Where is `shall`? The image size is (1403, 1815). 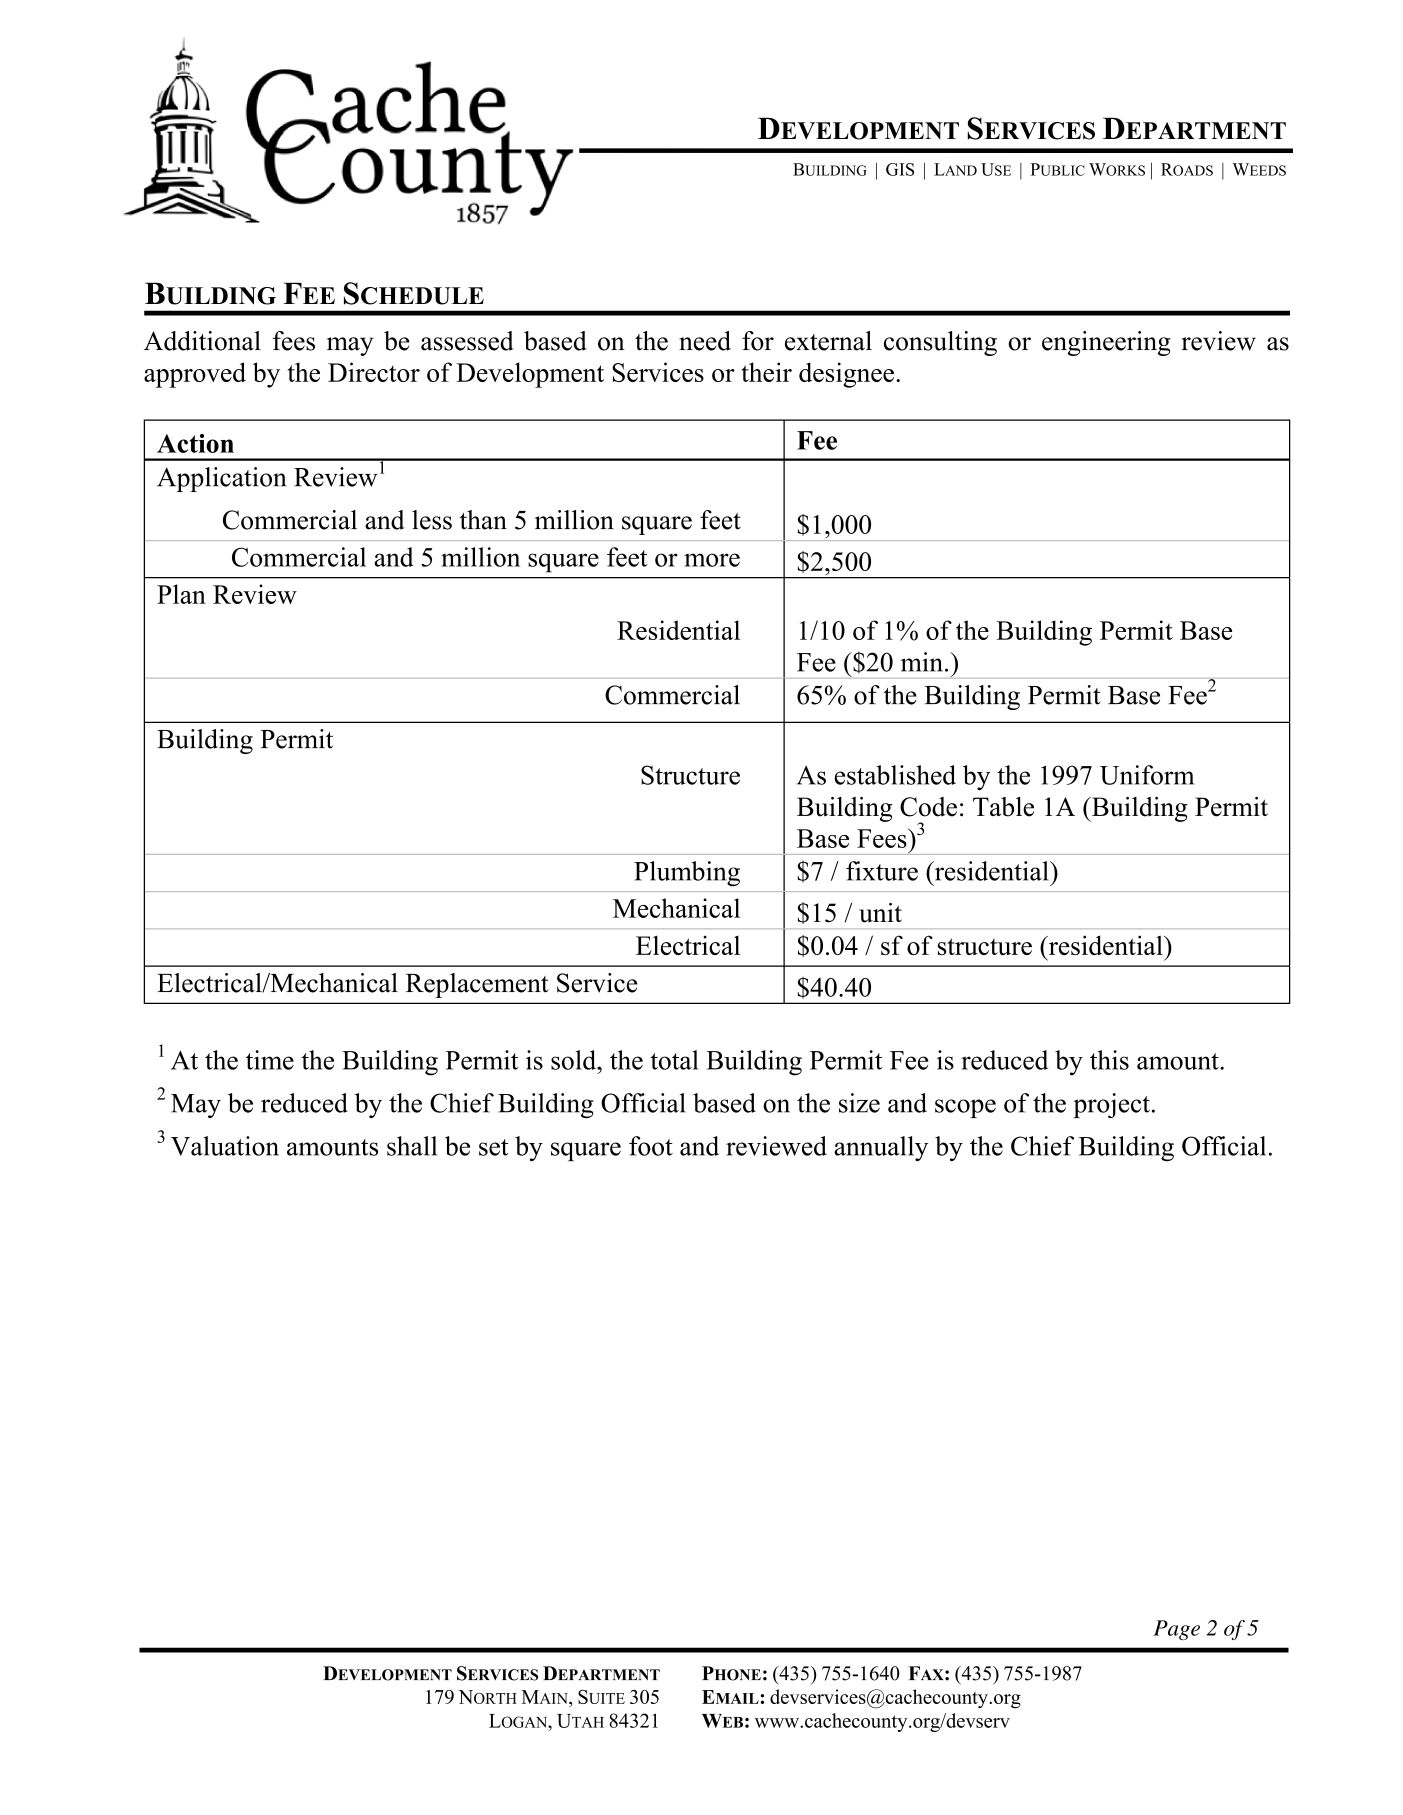
shall is located at coordinates (412, 1146).
